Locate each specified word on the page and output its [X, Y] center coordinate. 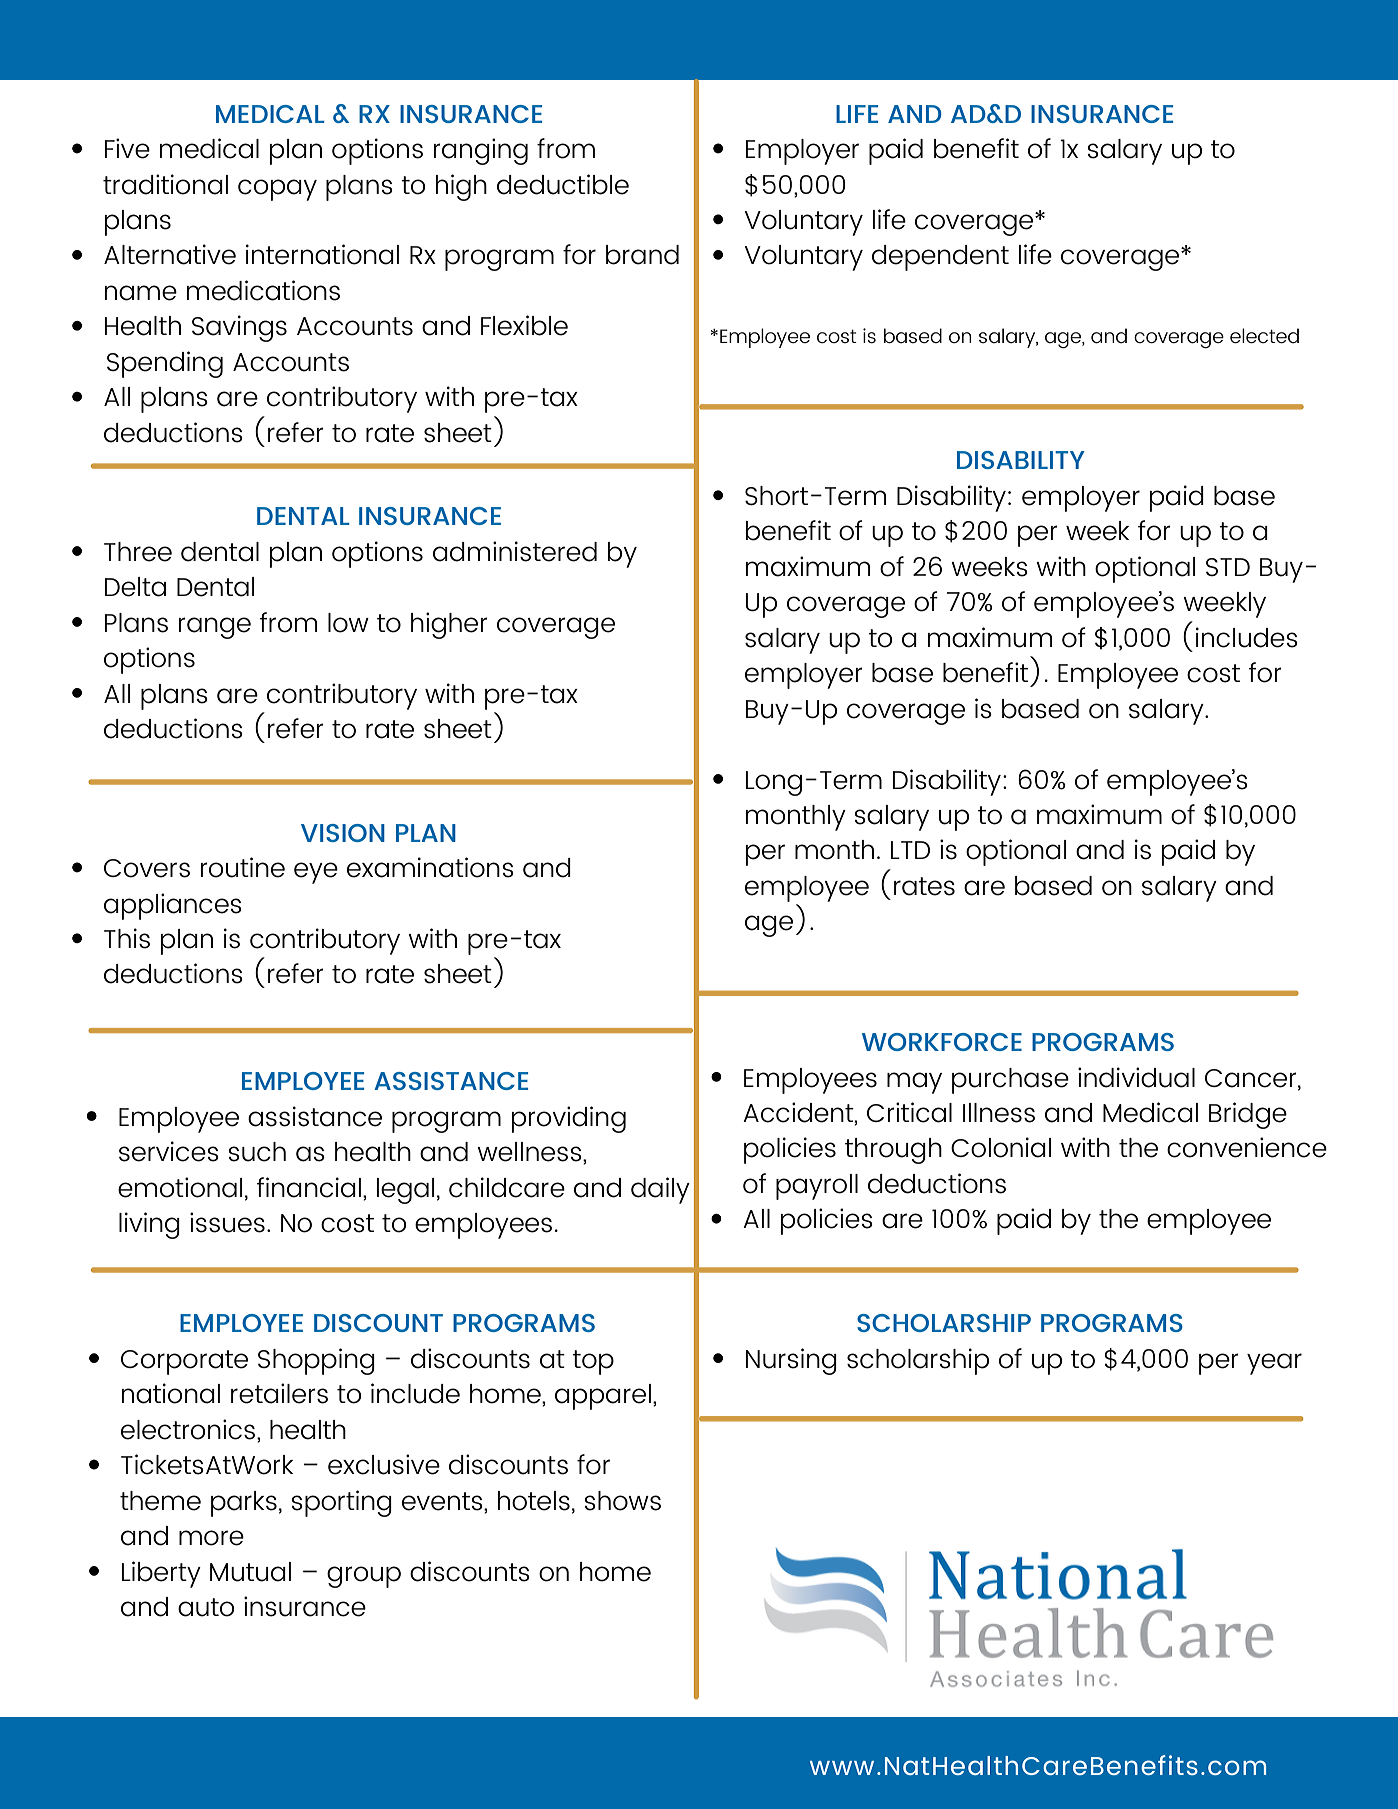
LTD [910, 850]
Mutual [250, 1572]
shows [622, 1501]
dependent [940, 258]
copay [277, 190]
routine [243, 867]
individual [1136, 1077]
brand [642, 255]
